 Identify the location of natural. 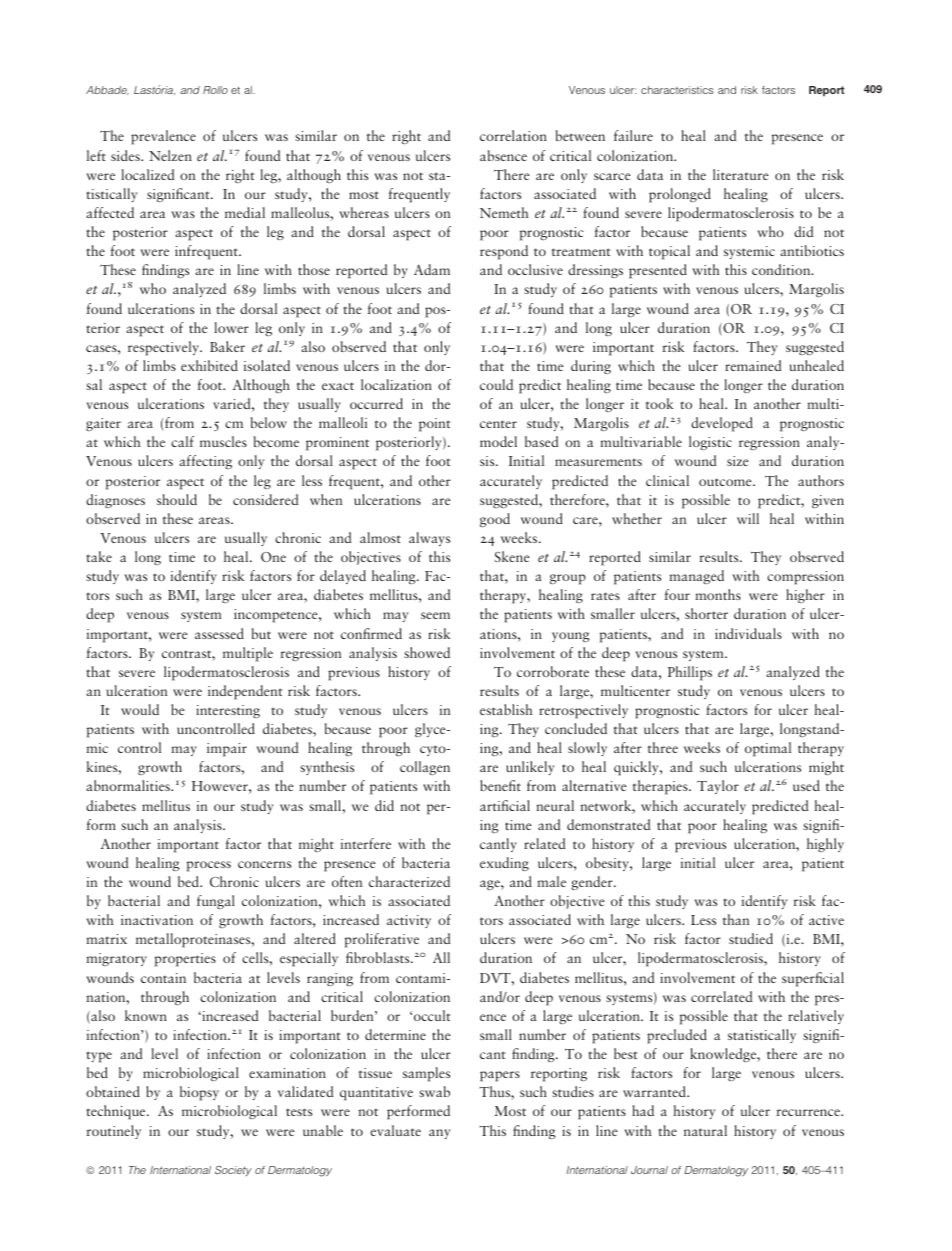
(705, 1130).
